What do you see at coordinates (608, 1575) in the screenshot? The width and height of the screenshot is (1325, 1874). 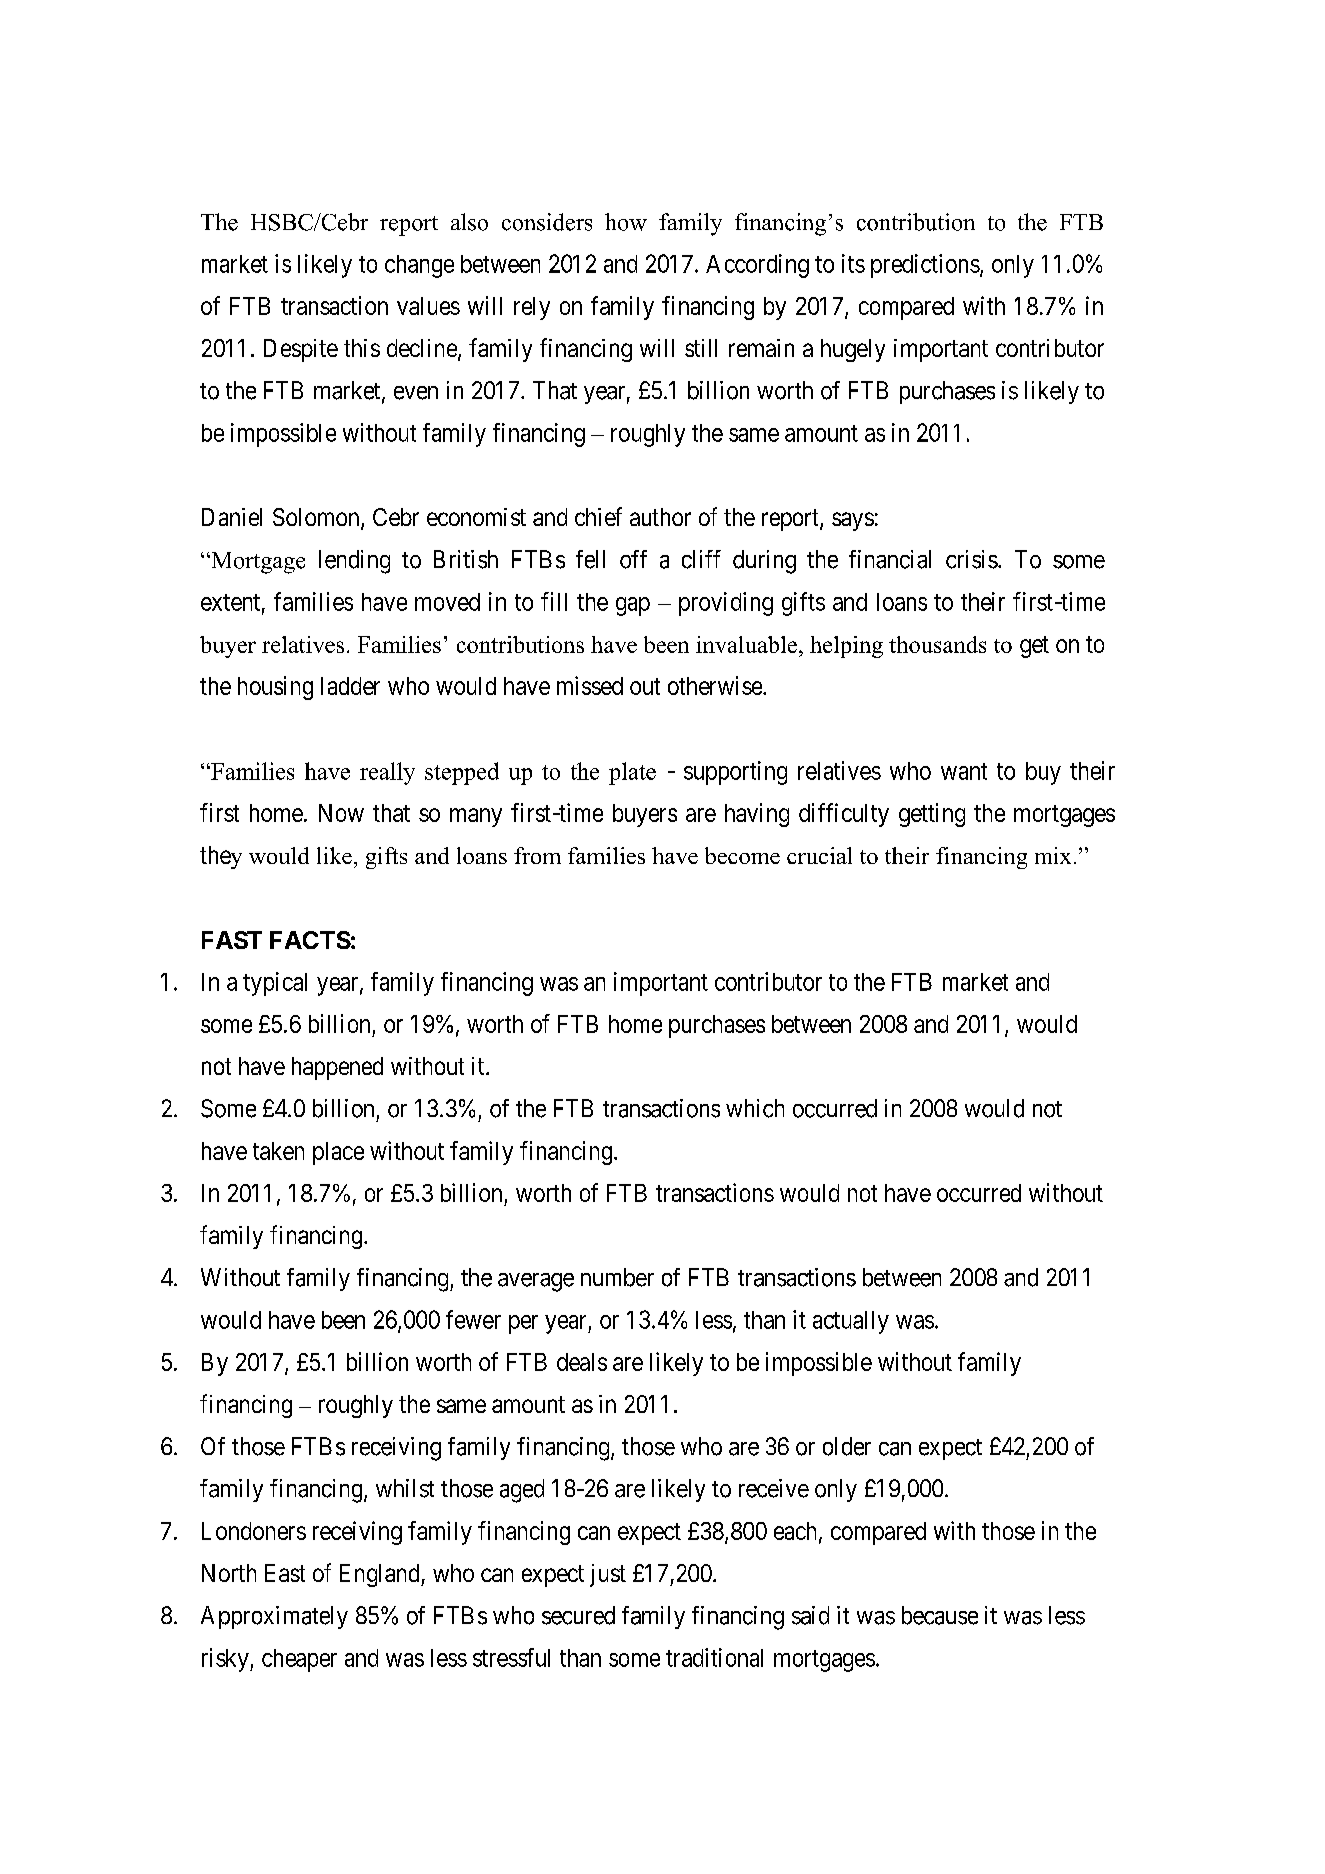 I see `just` at bounding box center [608, 1575].
